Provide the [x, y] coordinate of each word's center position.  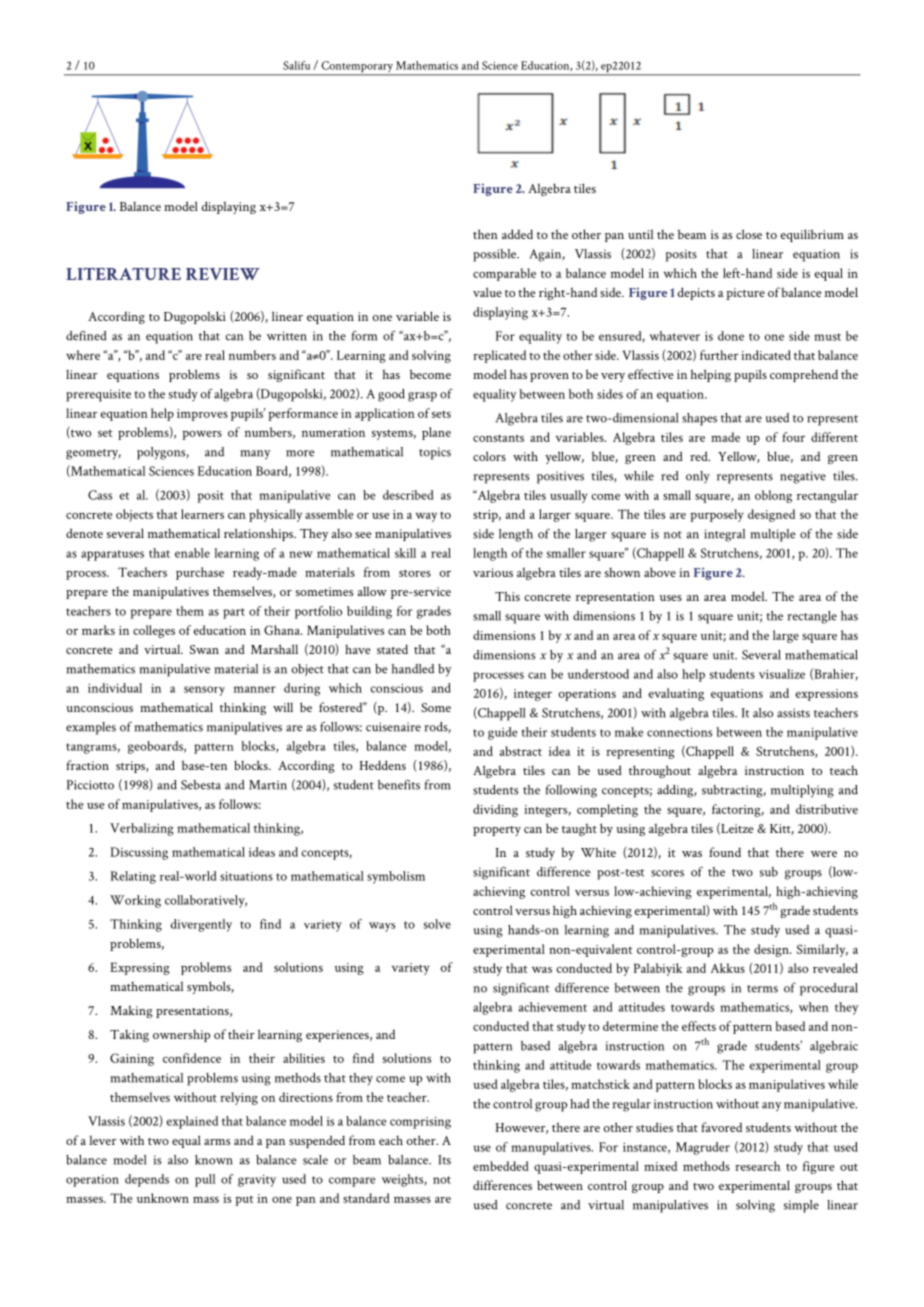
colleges [154, 631]
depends [147, 1180]
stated [392, 649]
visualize [782, 674]
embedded [501, 1166]
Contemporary [357, 68]
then [485, 234]
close [749, 234]
